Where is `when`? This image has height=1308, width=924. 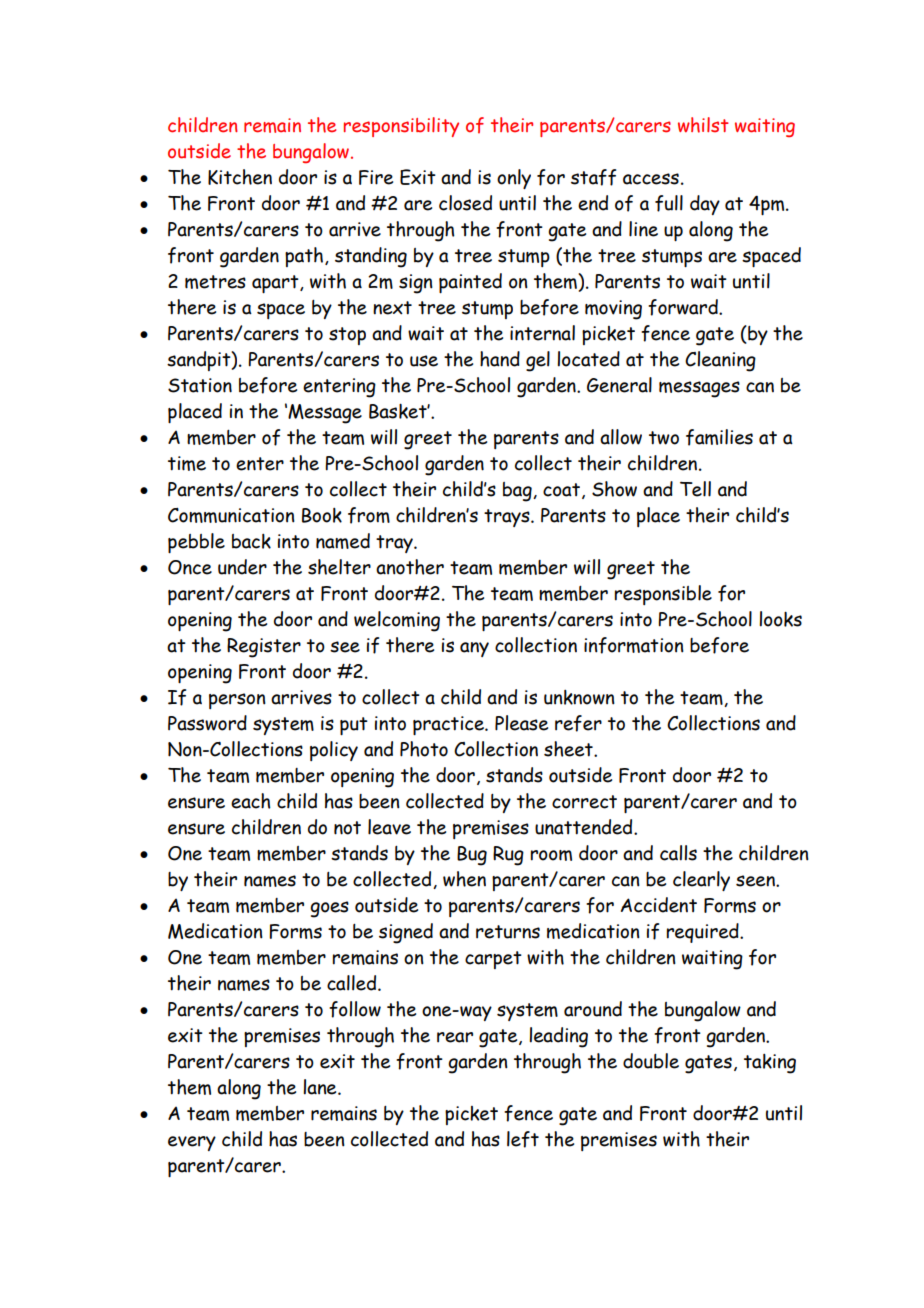 when is located at coordinates (464, 879).
